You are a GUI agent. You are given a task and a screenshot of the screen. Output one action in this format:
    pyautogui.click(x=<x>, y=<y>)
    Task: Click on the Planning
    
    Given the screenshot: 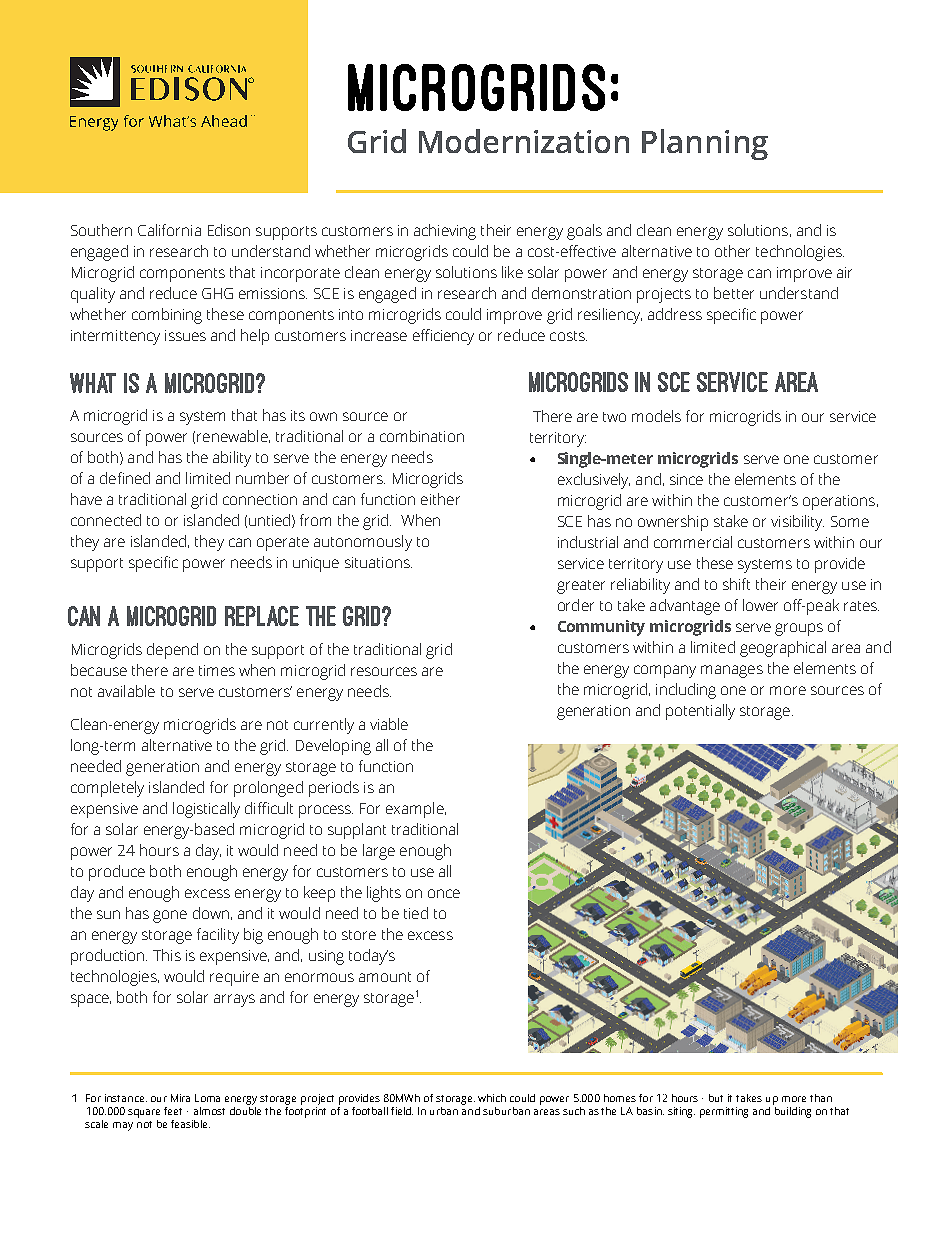 What is the action you would take?
    pyautogui.click(x=705, y=144)
